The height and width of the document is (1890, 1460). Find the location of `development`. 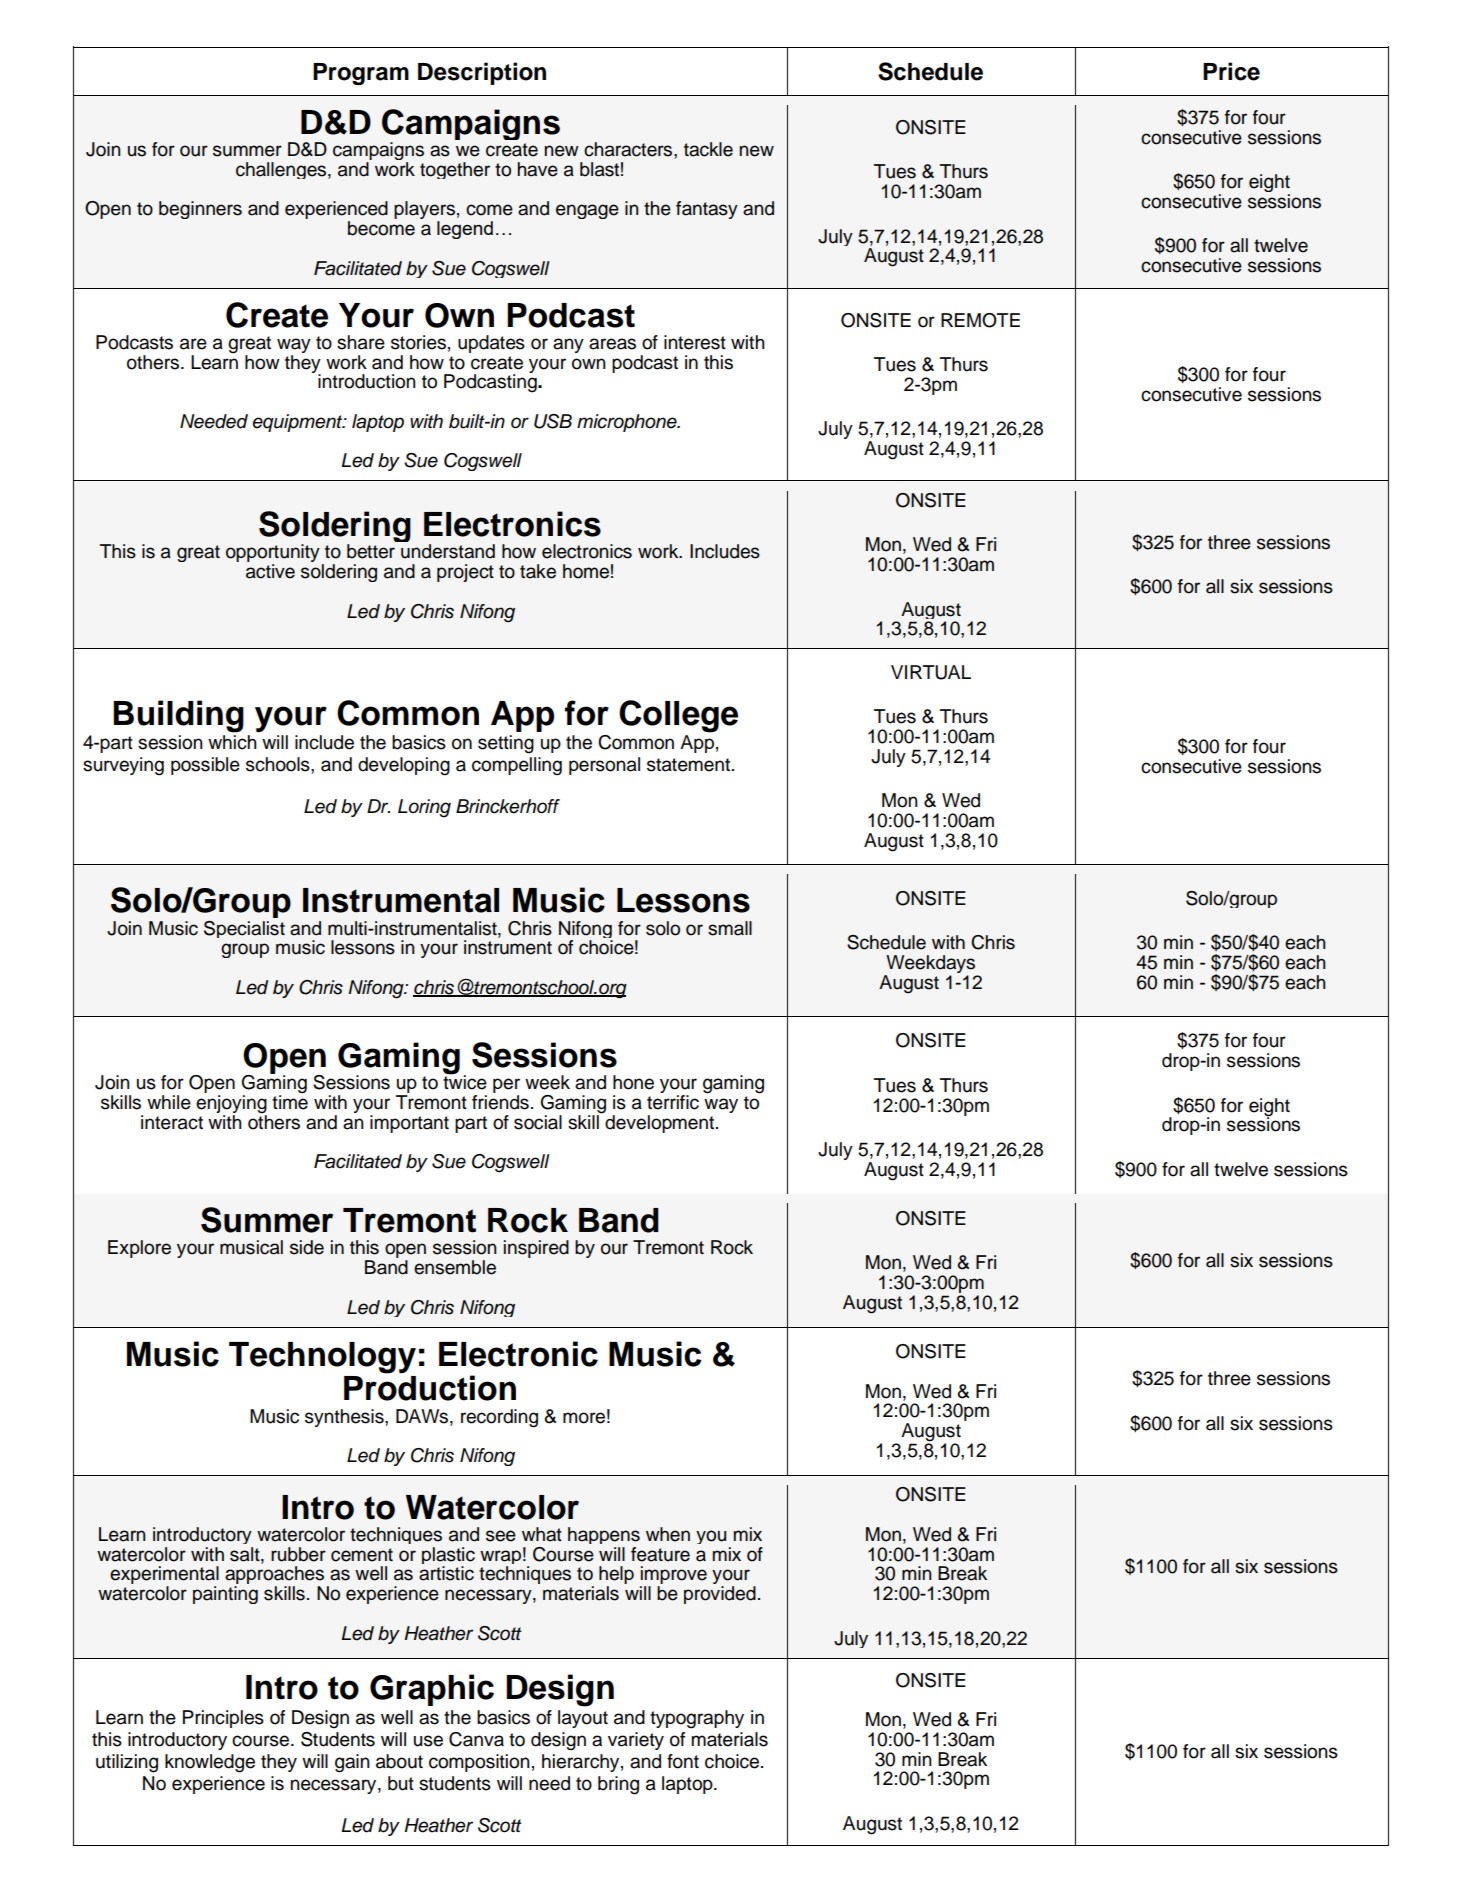

development is located at coordinates (660, 1122).
